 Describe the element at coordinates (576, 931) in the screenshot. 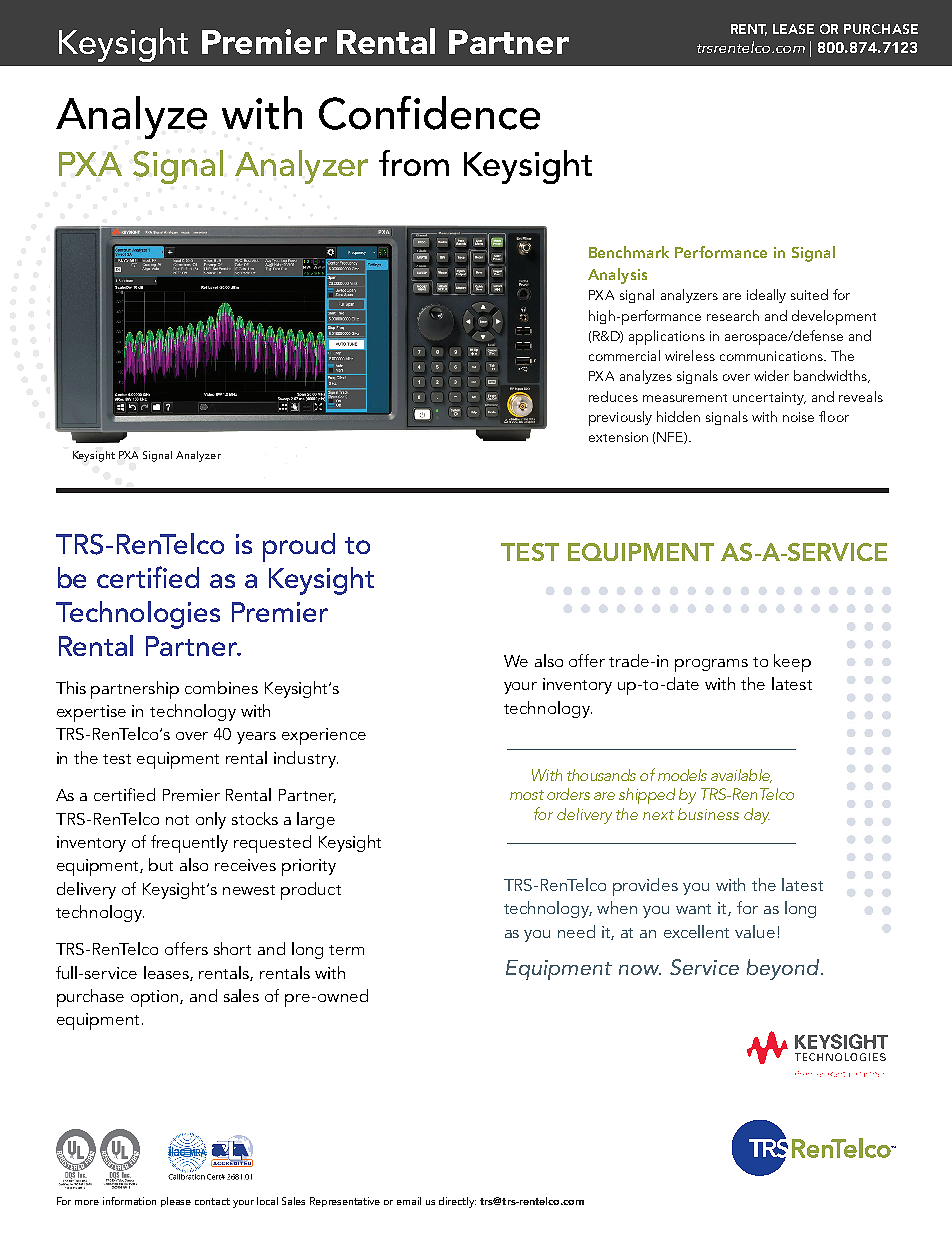

I see `need` at that location.
